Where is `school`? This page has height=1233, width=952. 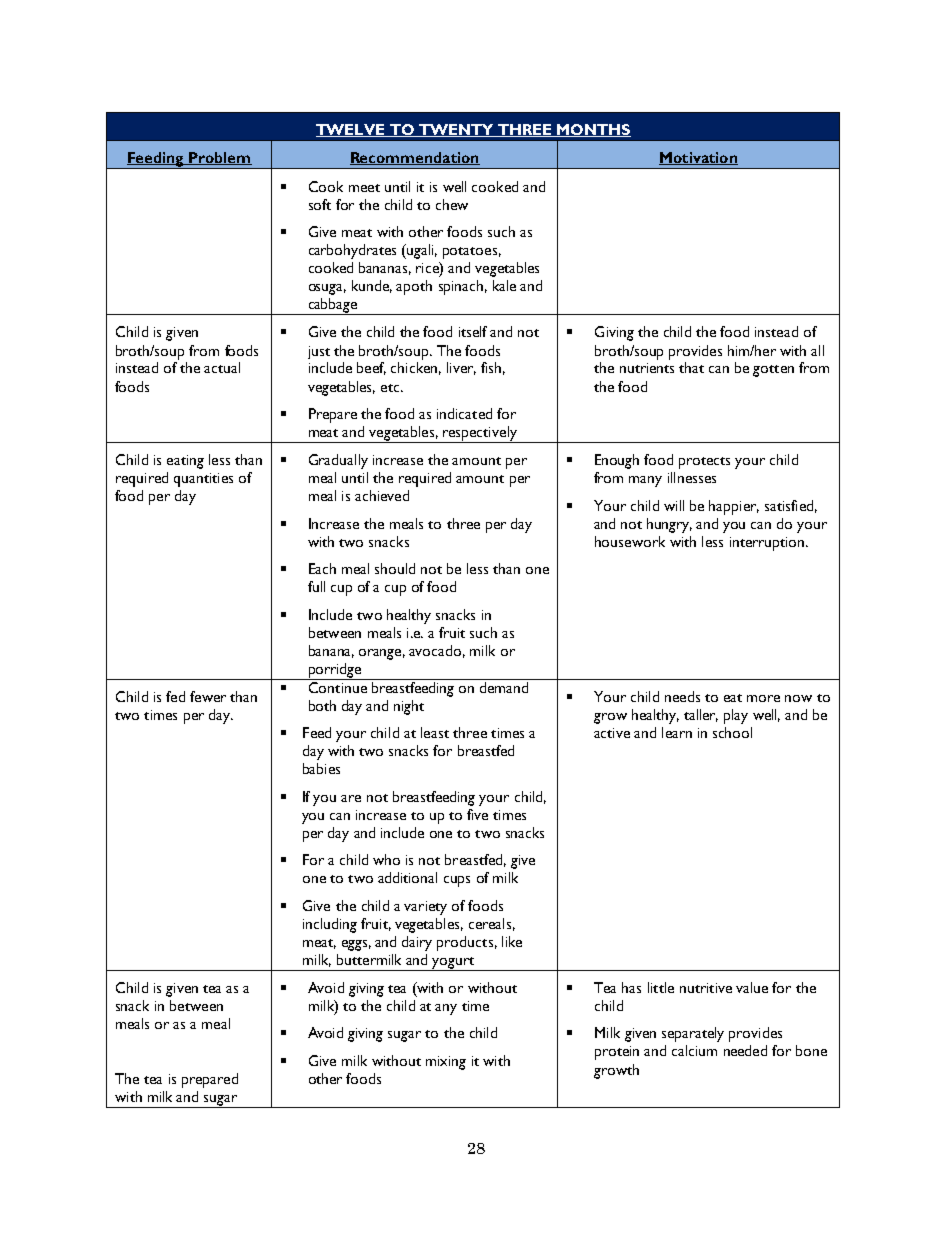 school is located at coordinates (732, 732).
